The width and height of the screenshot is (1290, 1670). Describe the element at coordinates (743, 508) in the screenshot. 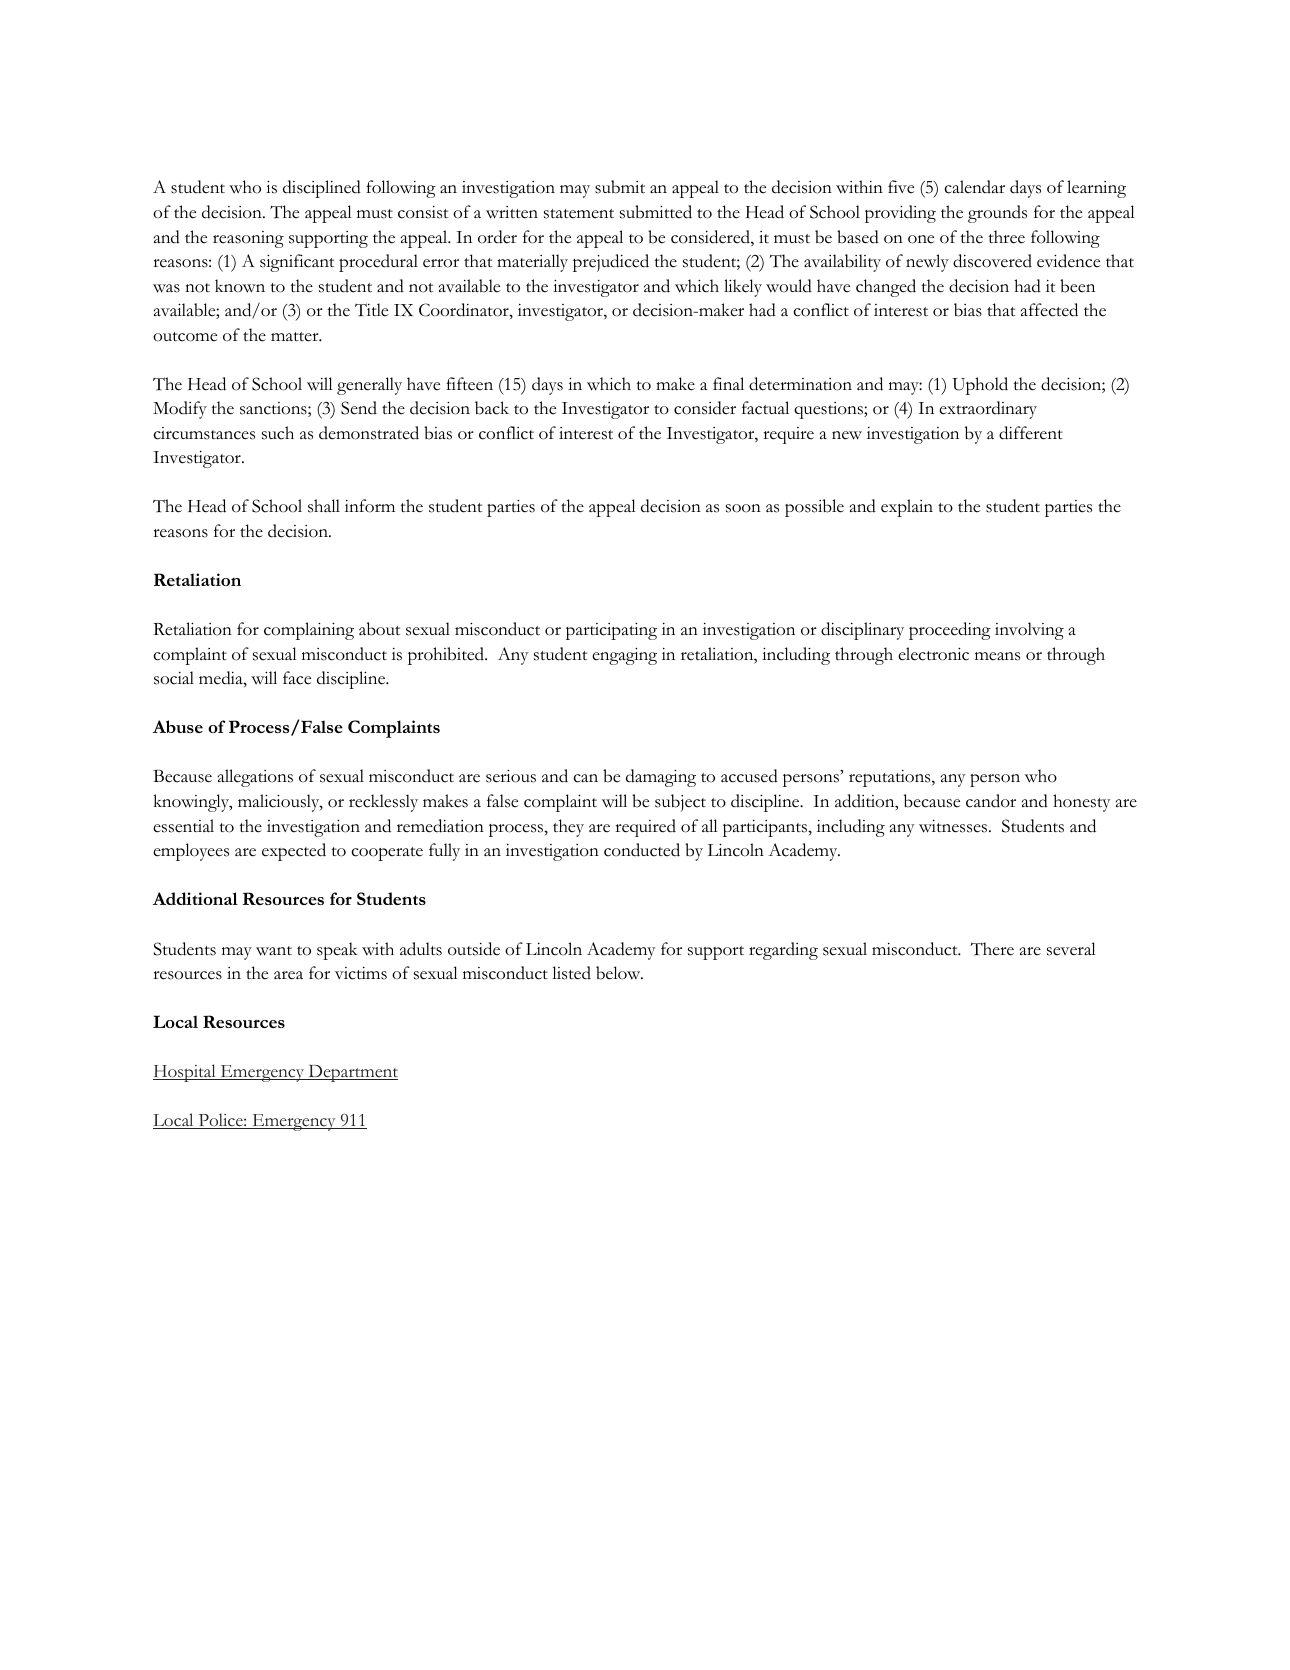

I see `soon` at that location.
